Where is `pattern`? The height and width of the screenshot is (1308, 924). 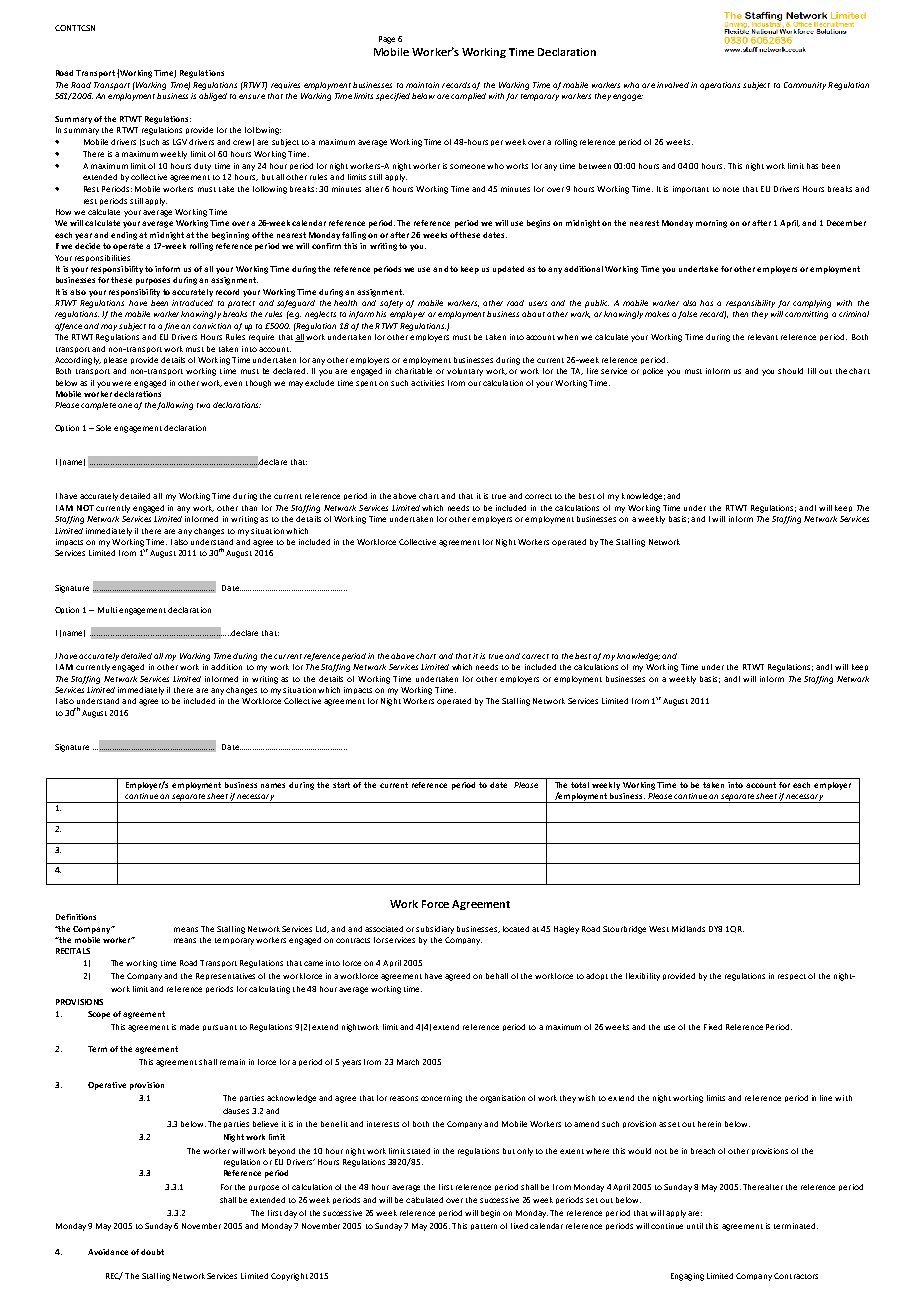 pattern is located at coordinates (484, 1227).
